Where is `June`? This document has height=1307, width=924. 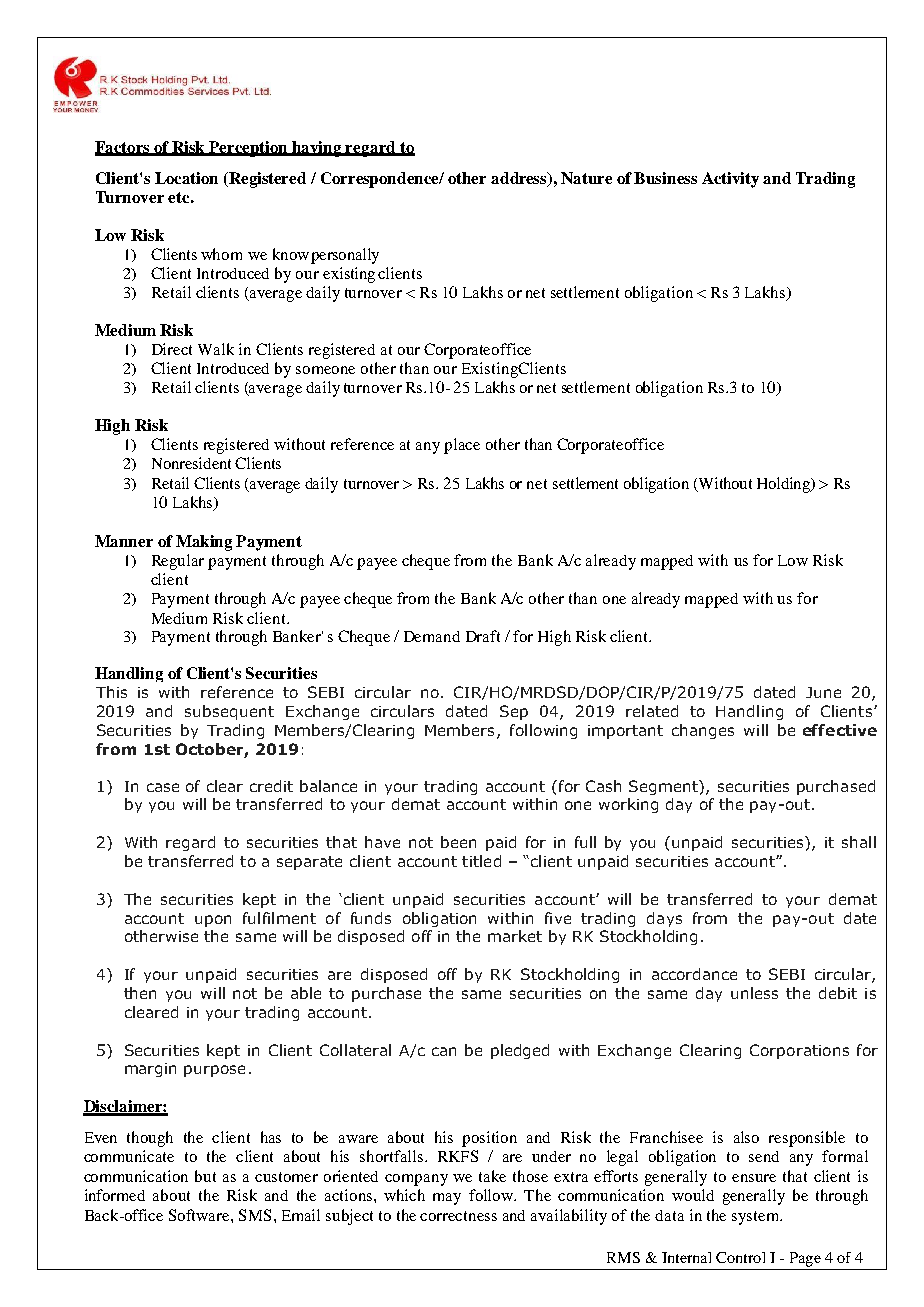
June is located at coordinates (823, 692).
